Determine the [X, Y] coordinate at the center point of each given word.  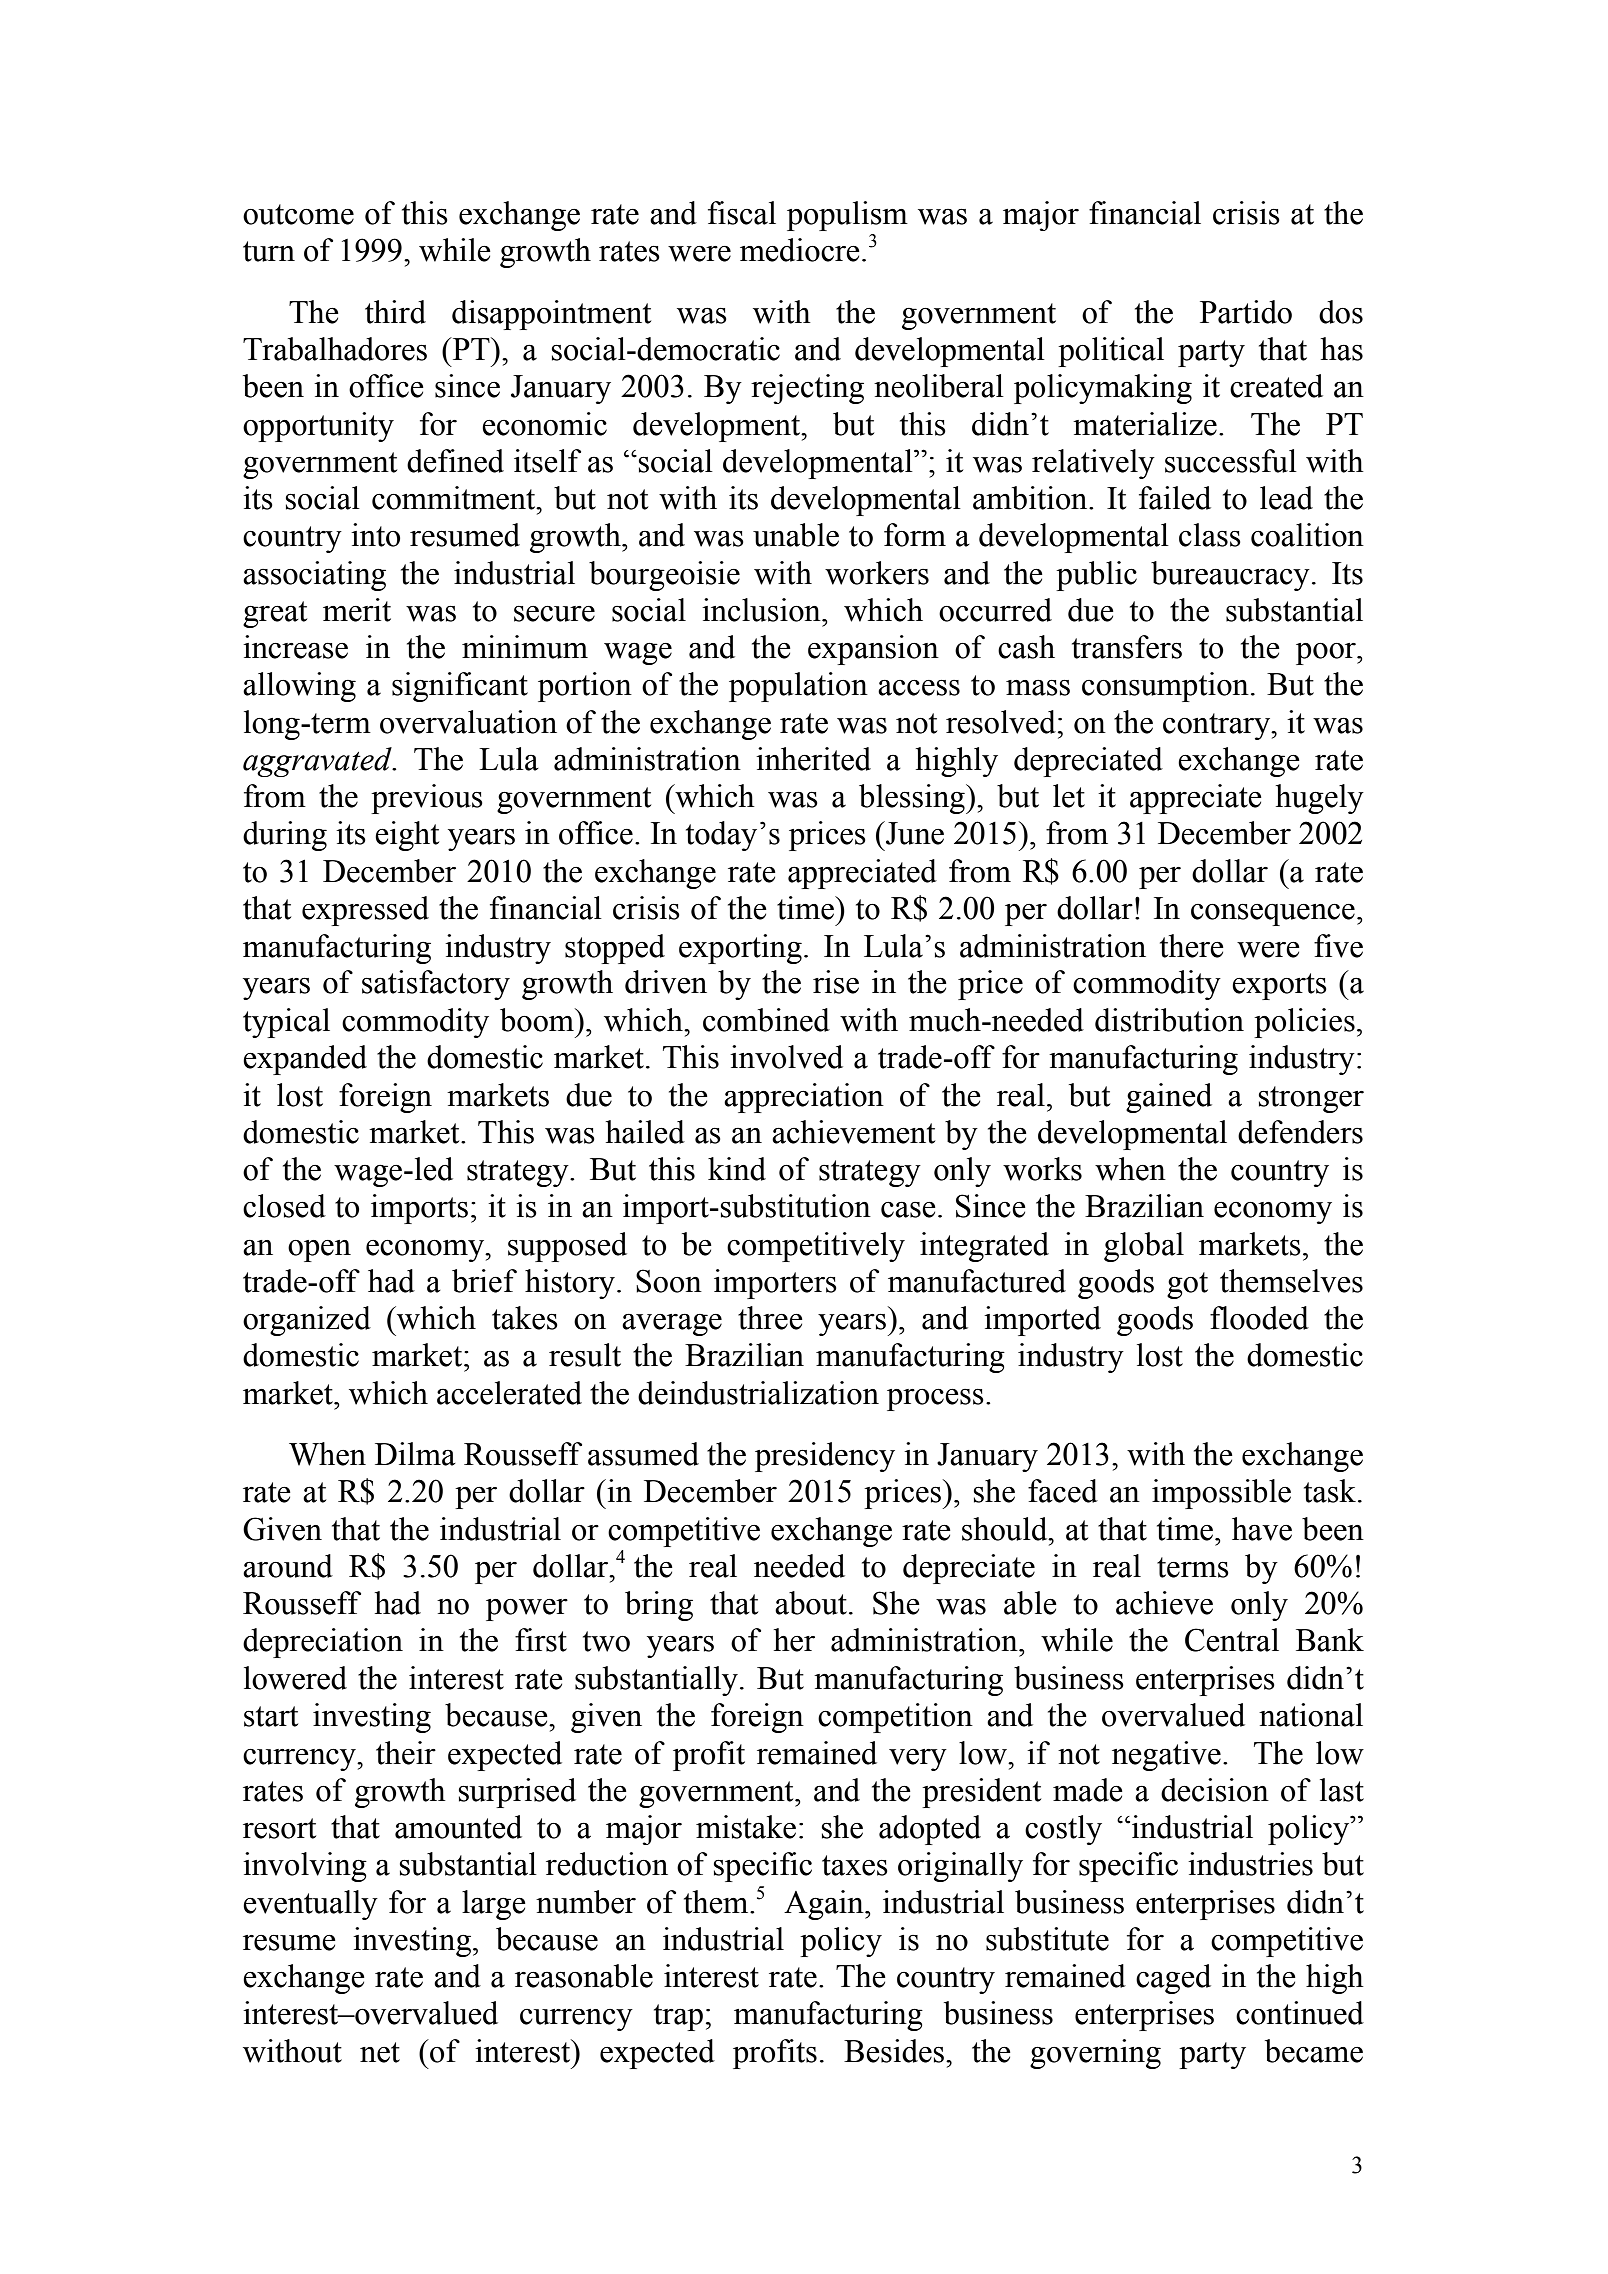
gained [1169, 1098]
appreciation [804, 1098]
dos [1341, 312]
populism [847, 216]
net [380, 2052]
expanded [305, 1060]
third [395, 312]
